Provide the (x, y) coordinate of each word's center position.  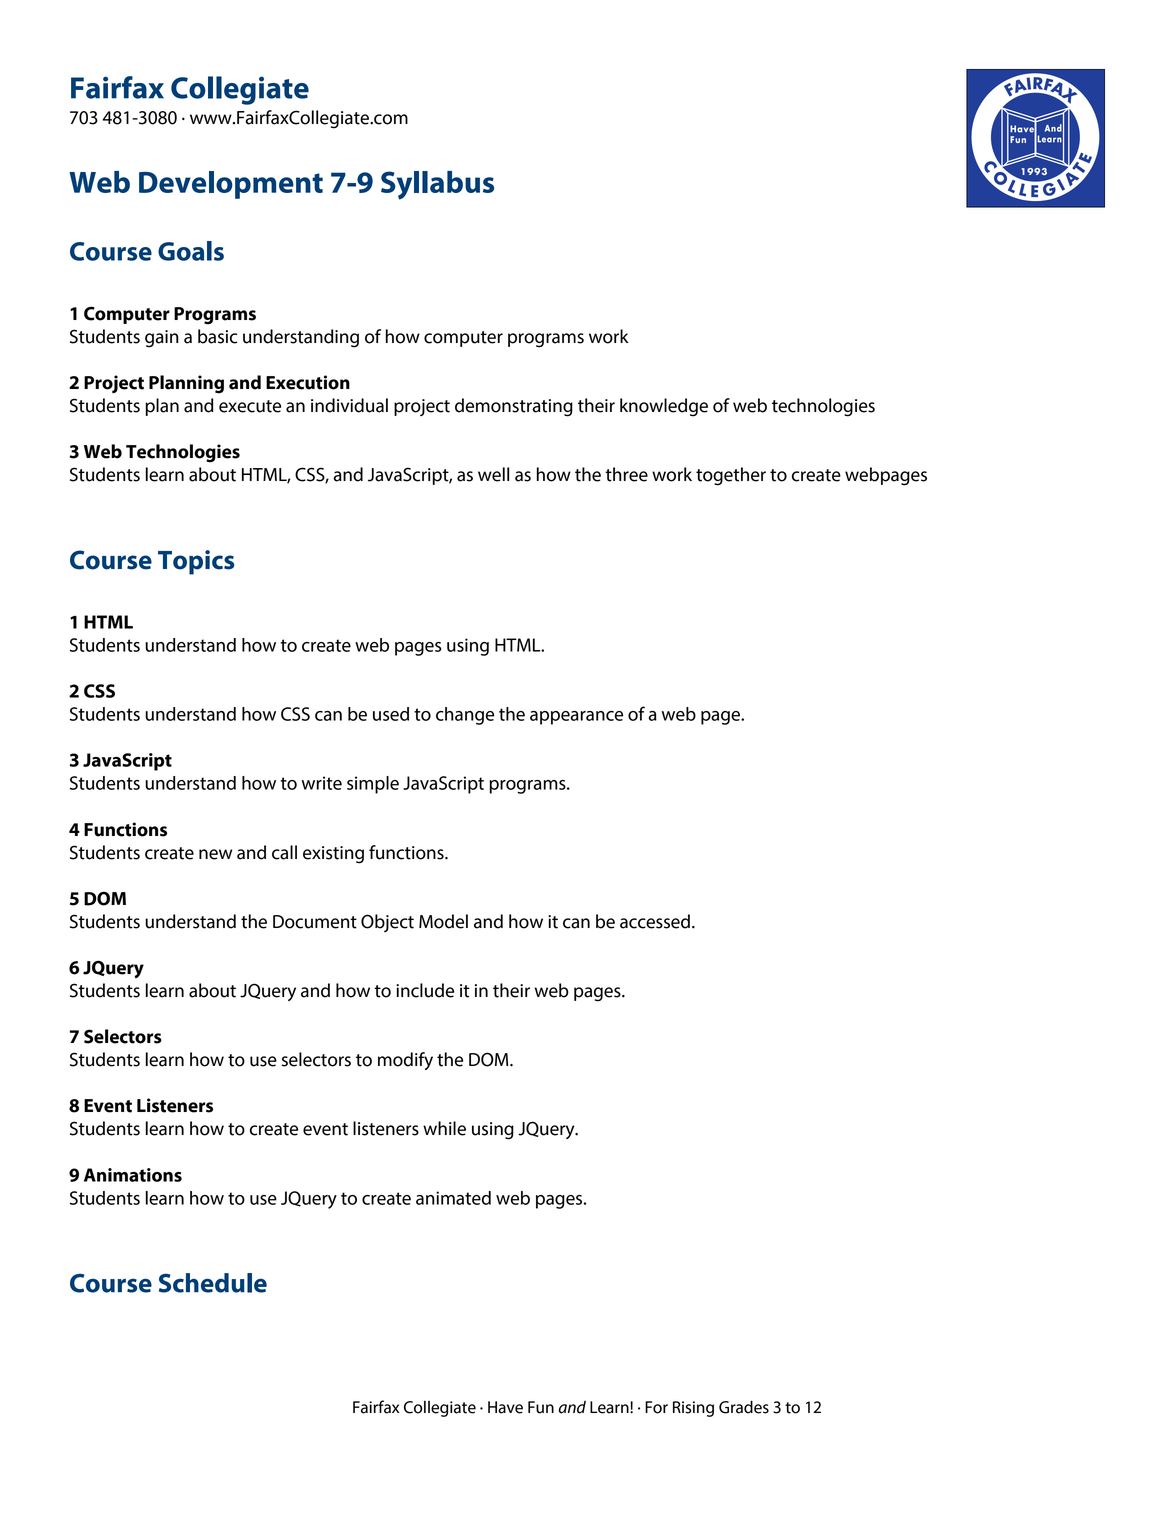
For (656, 1407)
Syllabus (437, 185)
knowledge (664, 407)
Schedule (213, 1283)
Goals (191, 251)
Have (505, 1407)
